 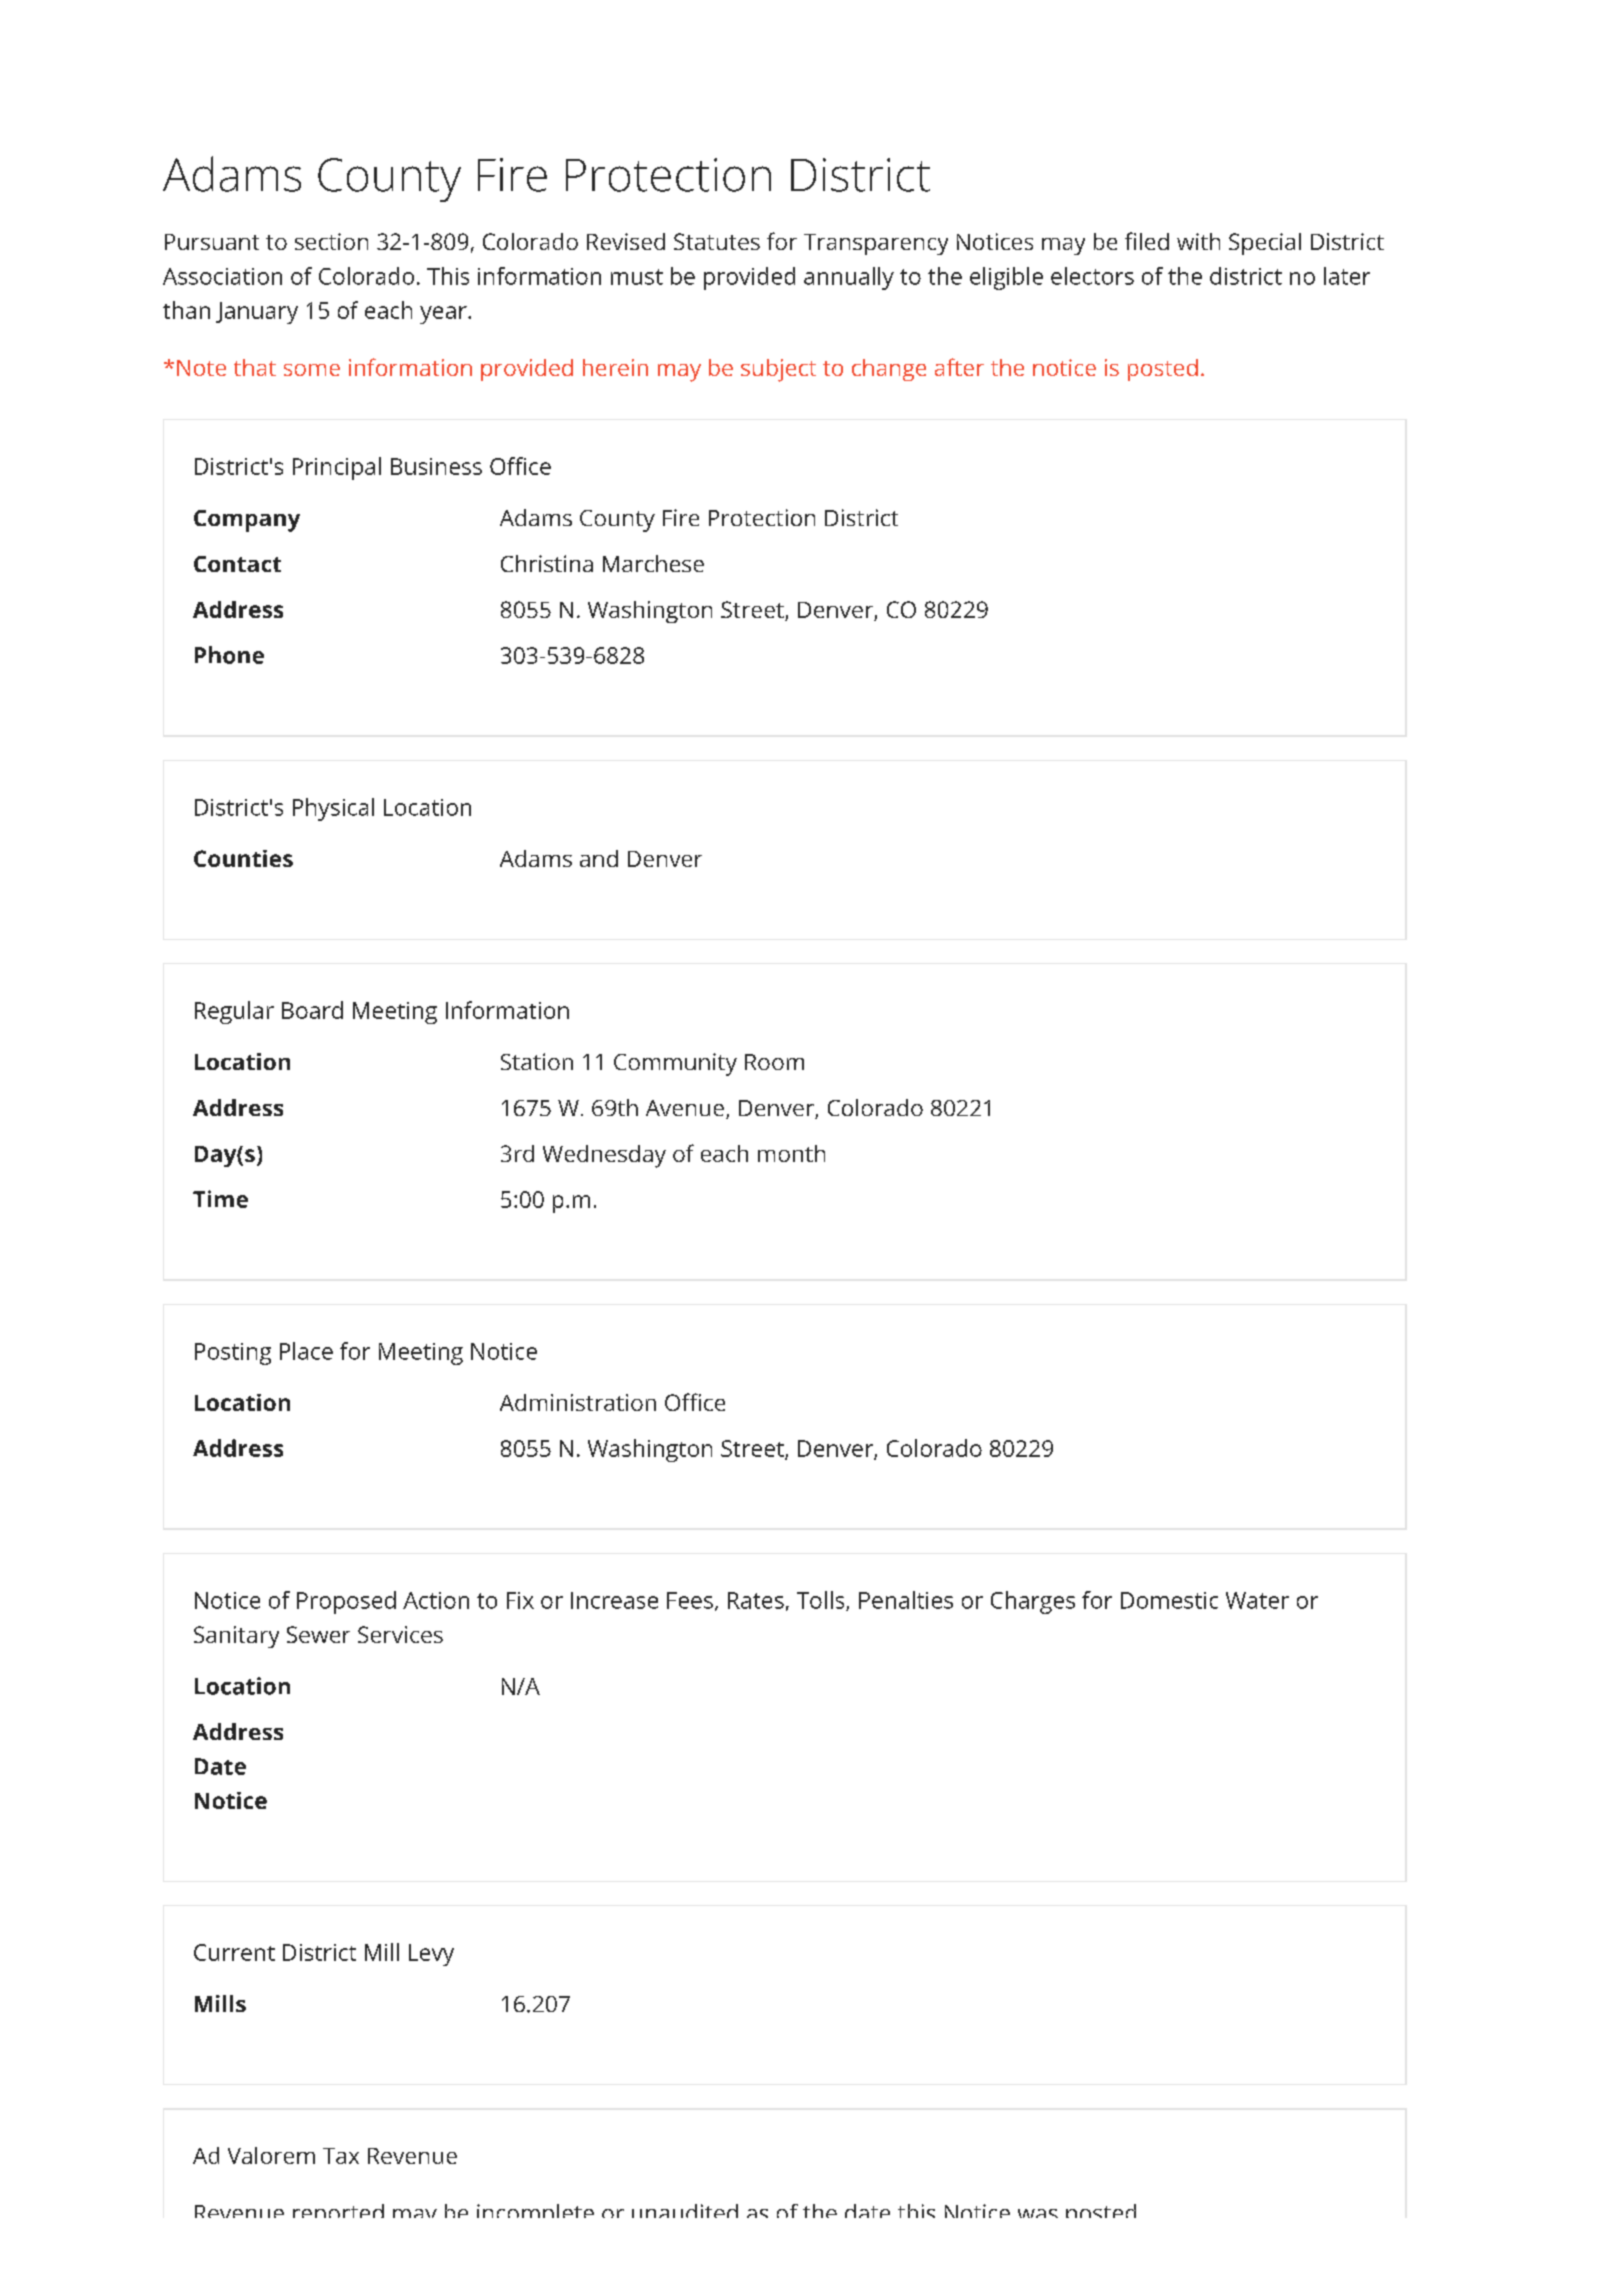 What do you see at coordinates (791, 1153) in the screenshot?
I see `month` at bounding box center [791, 1153].
